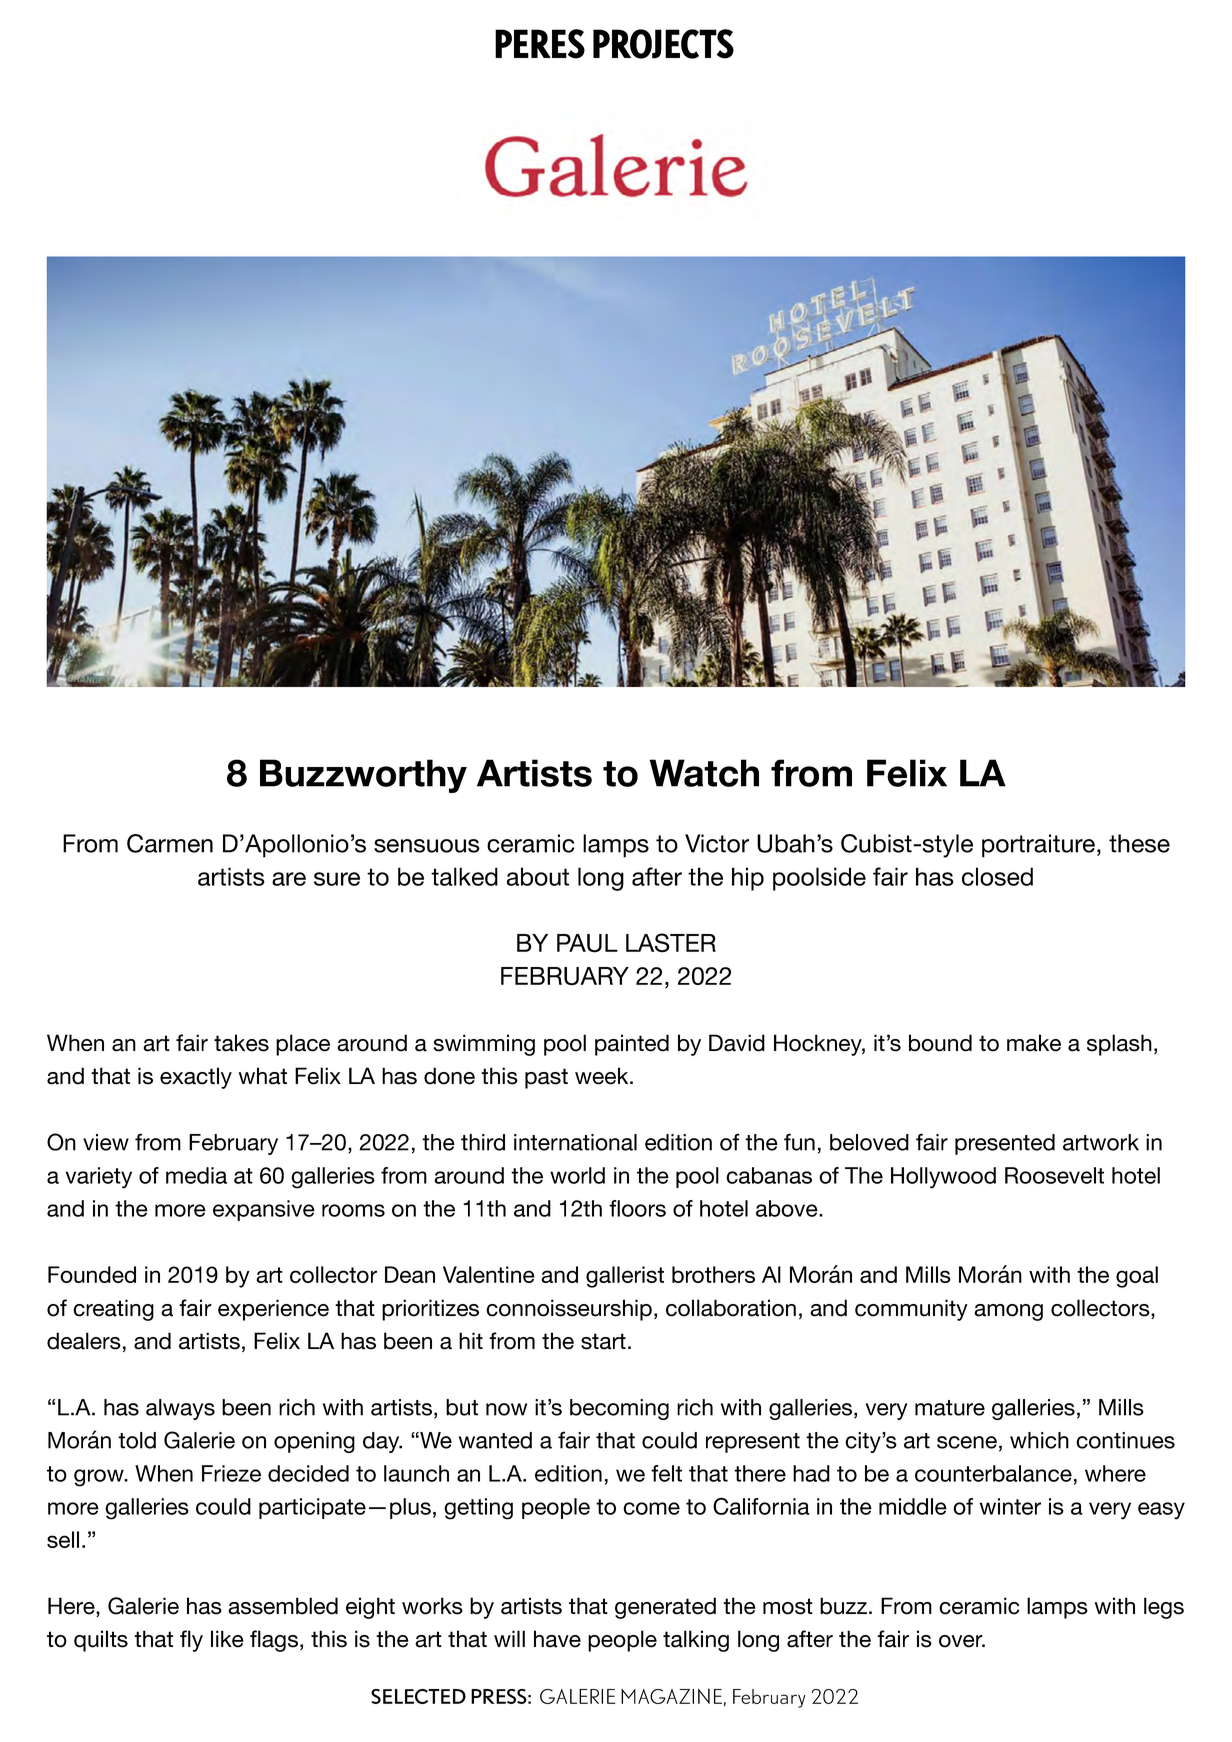 The width and height of the screenshot is (1232, 1742). What do you see at coordinates (637, 1208) in the screenshot?
I see `floors` at bounding box center [637, 1208].
